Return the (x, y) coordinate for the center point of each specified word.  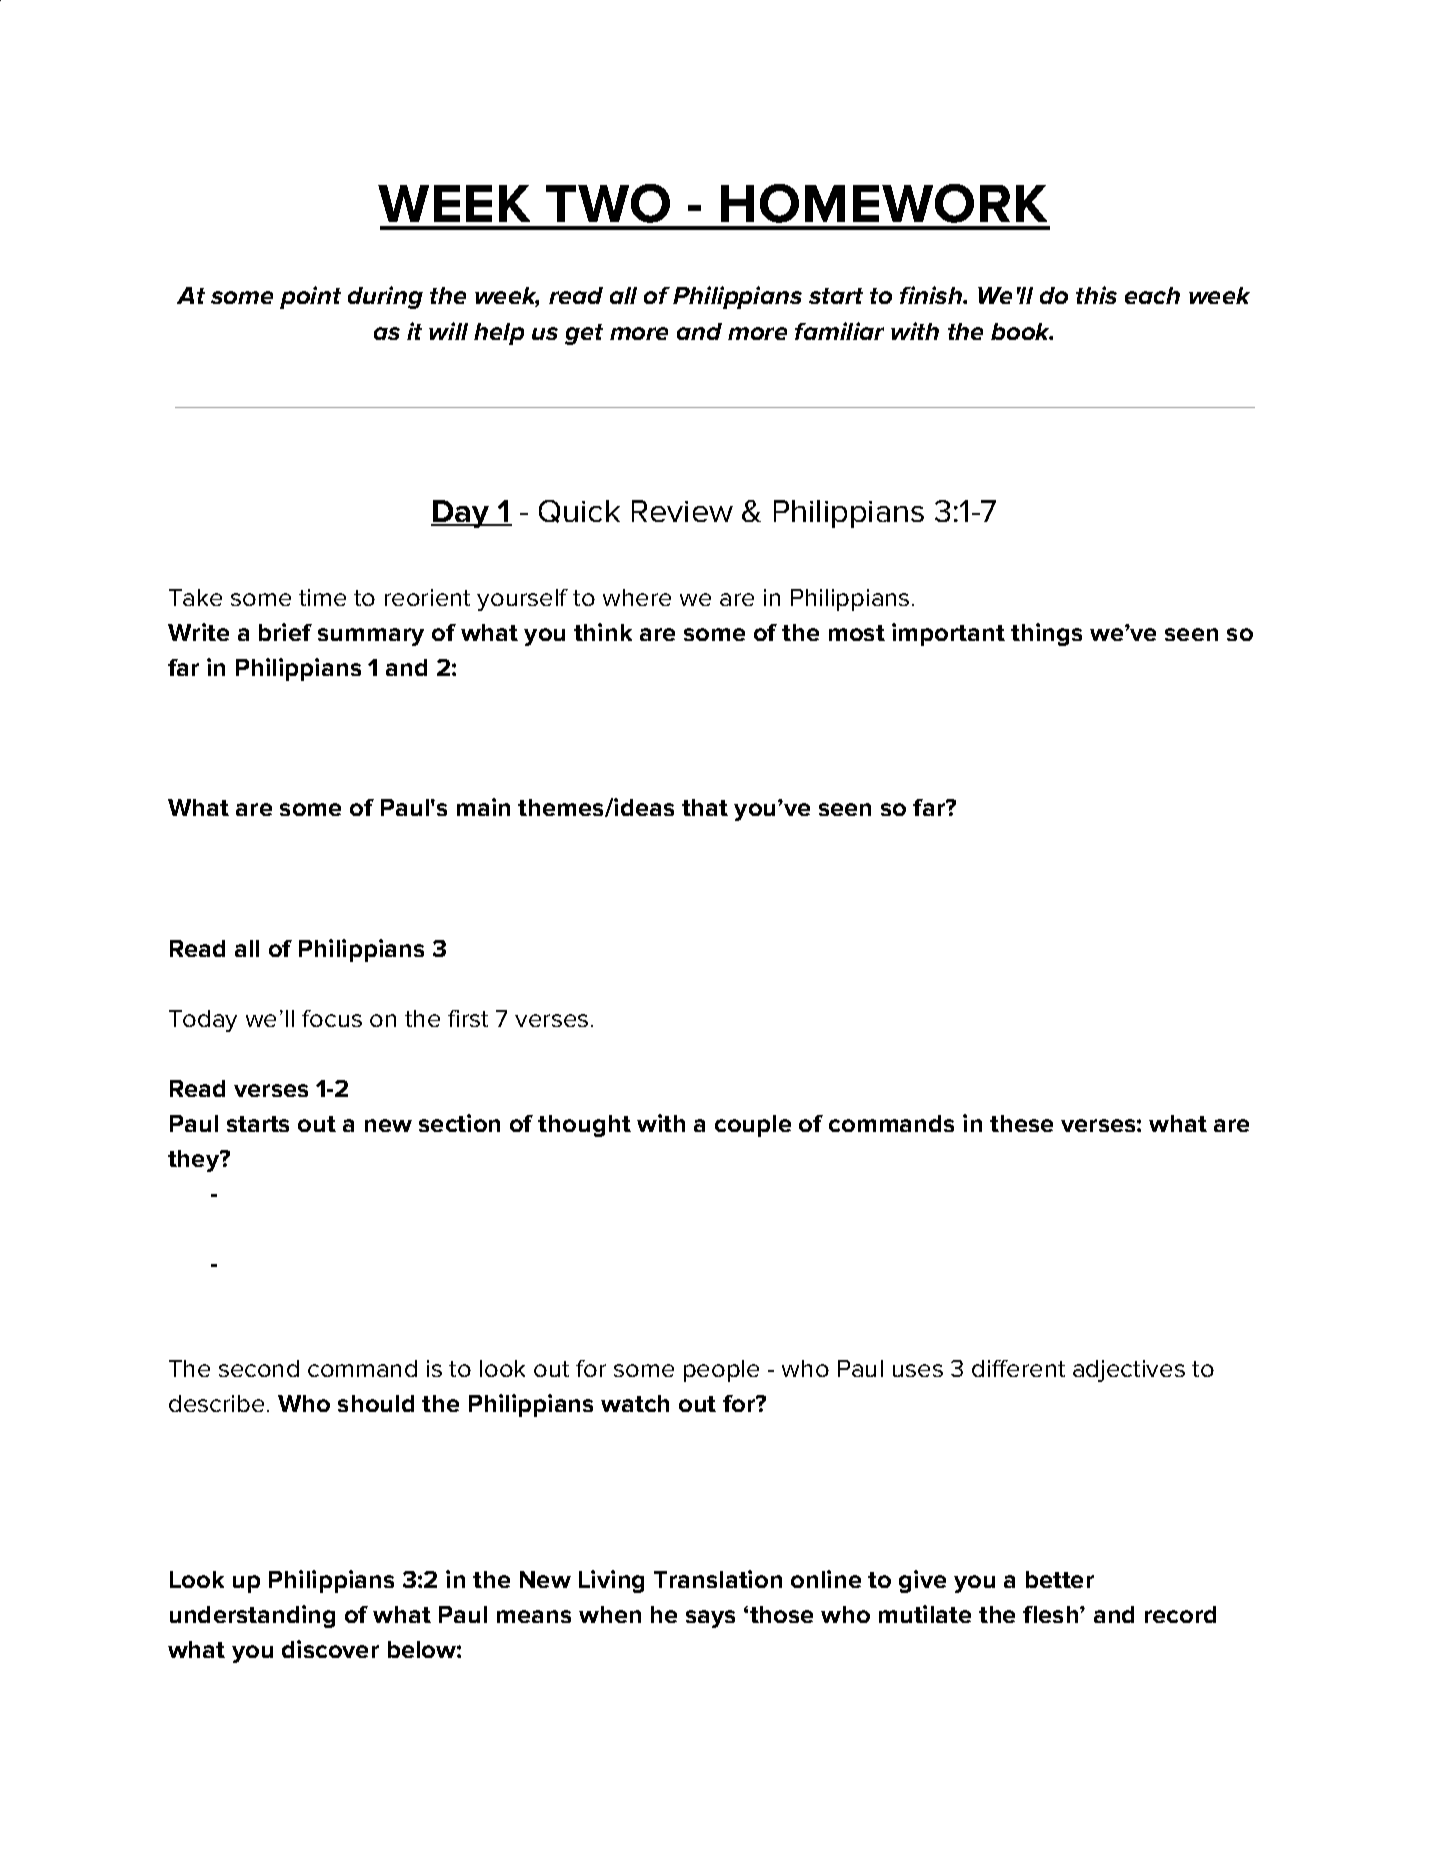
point (310, 297)
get (584, 334)
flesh (1052, 1614)
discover (330, 1649)
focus (332, 1018)
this (1096, 295)
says (710, 1619)
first (468, 1018)
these (1021, 1123)
